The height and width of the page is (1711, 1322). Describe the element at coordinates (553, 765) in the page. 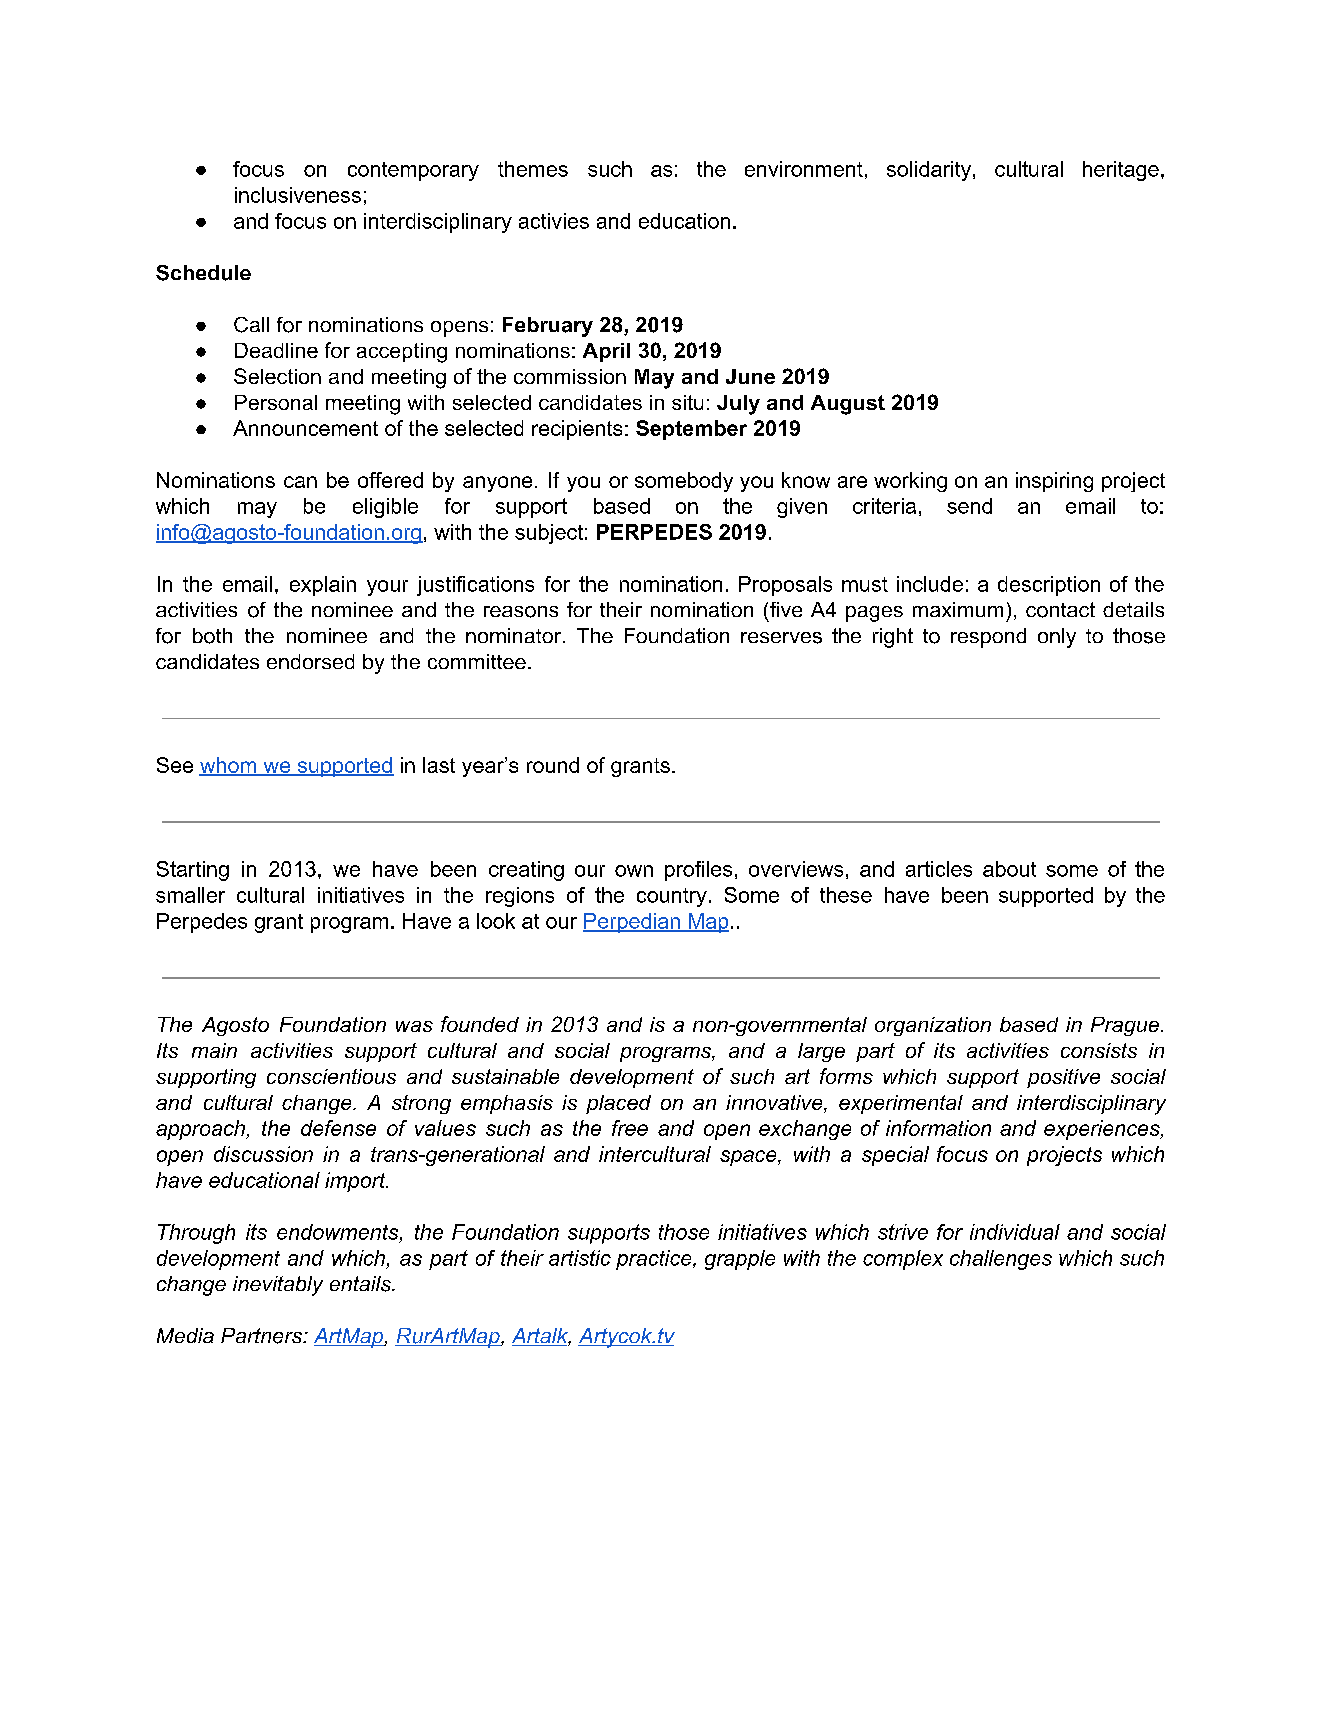

I see `round` at that location.
